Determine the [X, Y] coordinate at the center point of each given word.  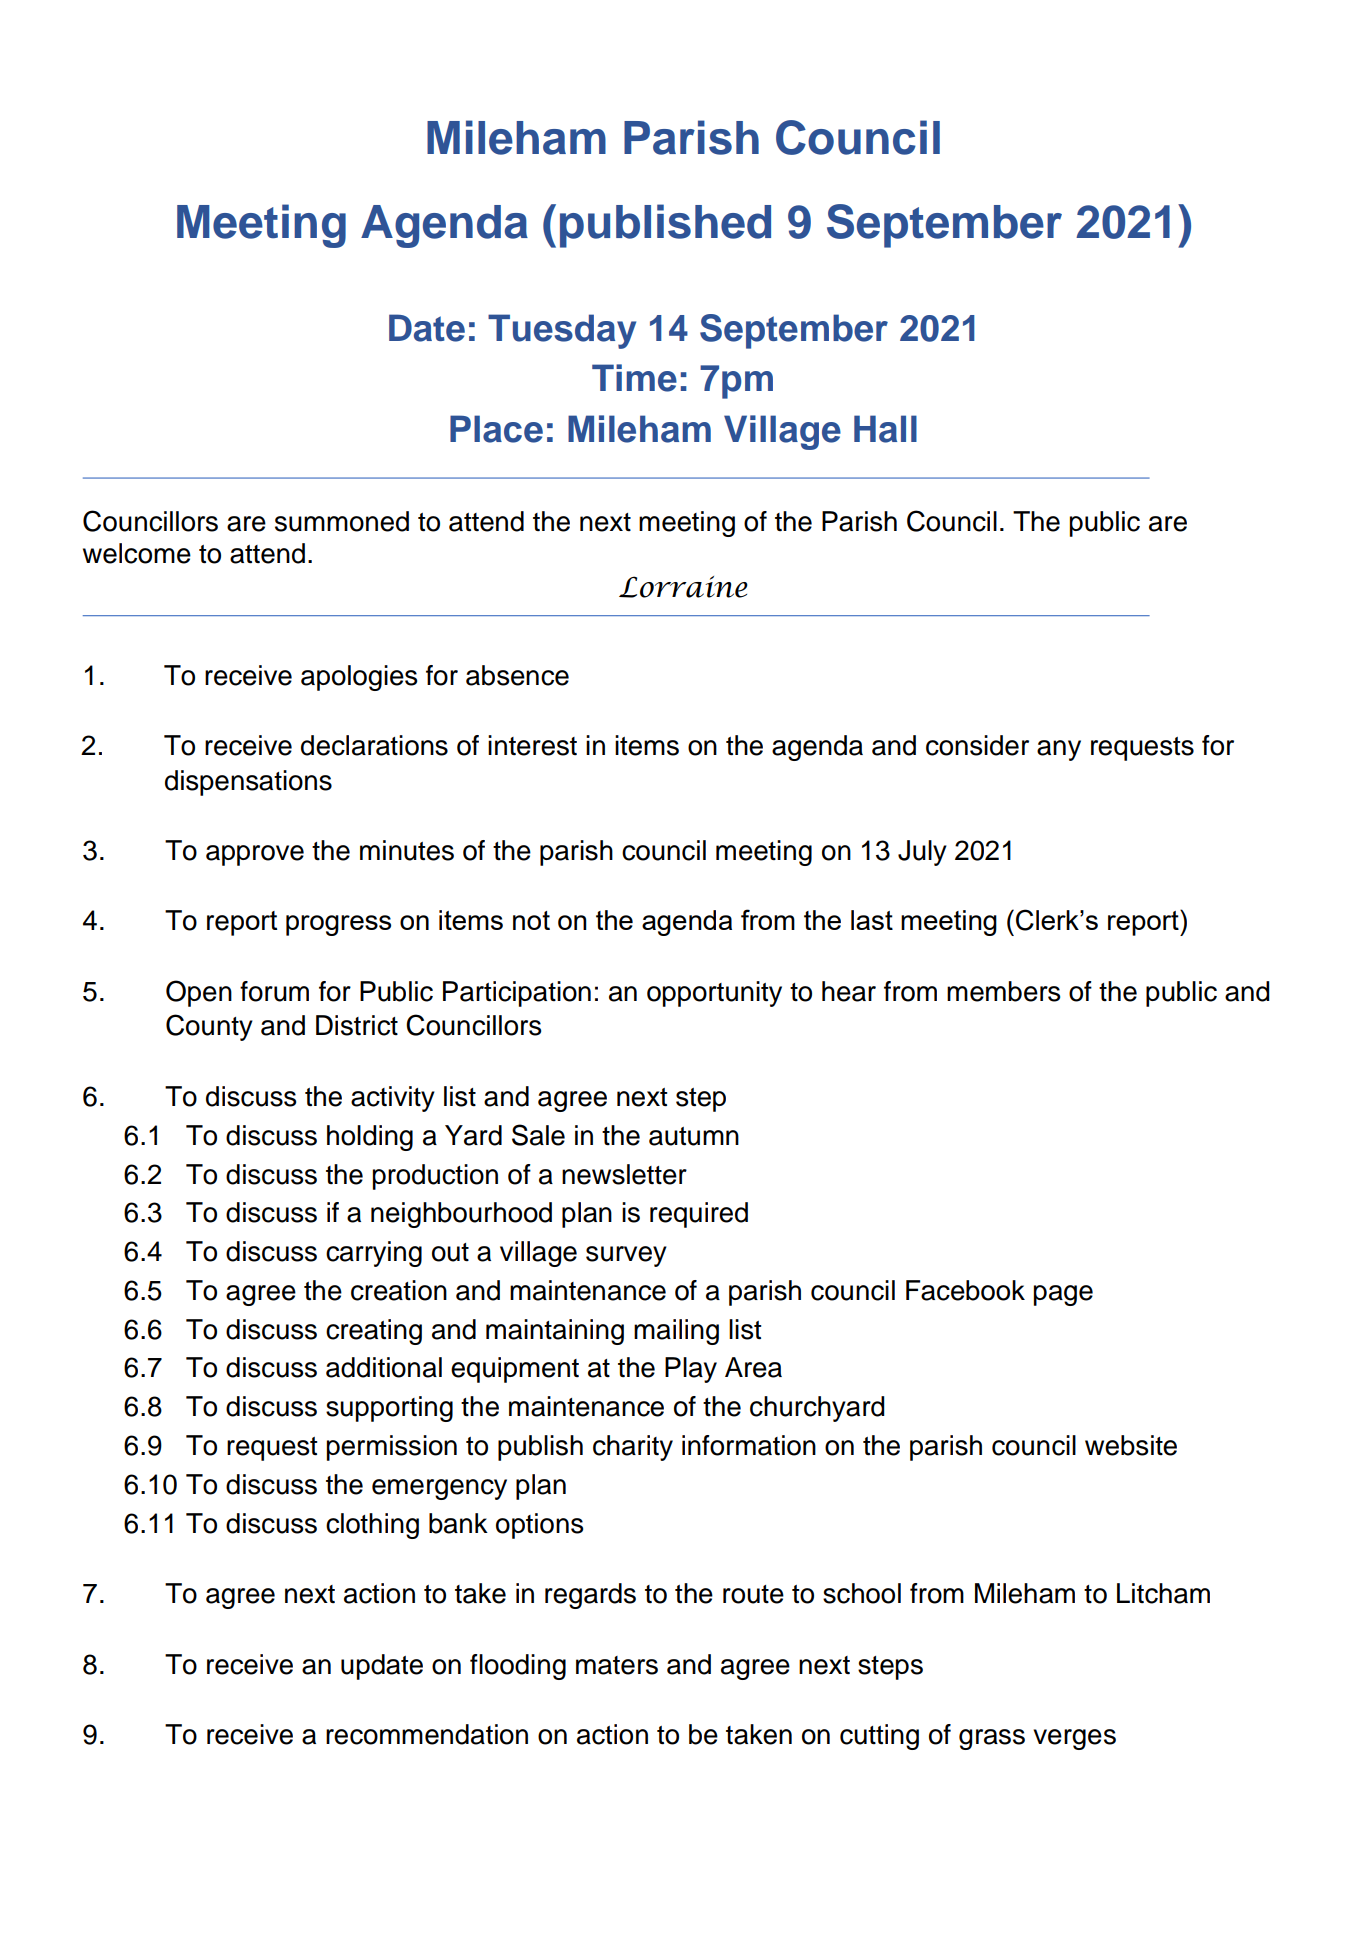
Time [634, 378]
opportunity [714, 994]
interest [532, 745]
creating [374, 1332]
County [209, 1027]
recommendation [427, 1734]
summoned [342, 521]
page [1063, 1295]
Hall [885, 429]
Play [691, 1370]
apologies [359, 678]
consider [977, 745]
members [1003, 991]
